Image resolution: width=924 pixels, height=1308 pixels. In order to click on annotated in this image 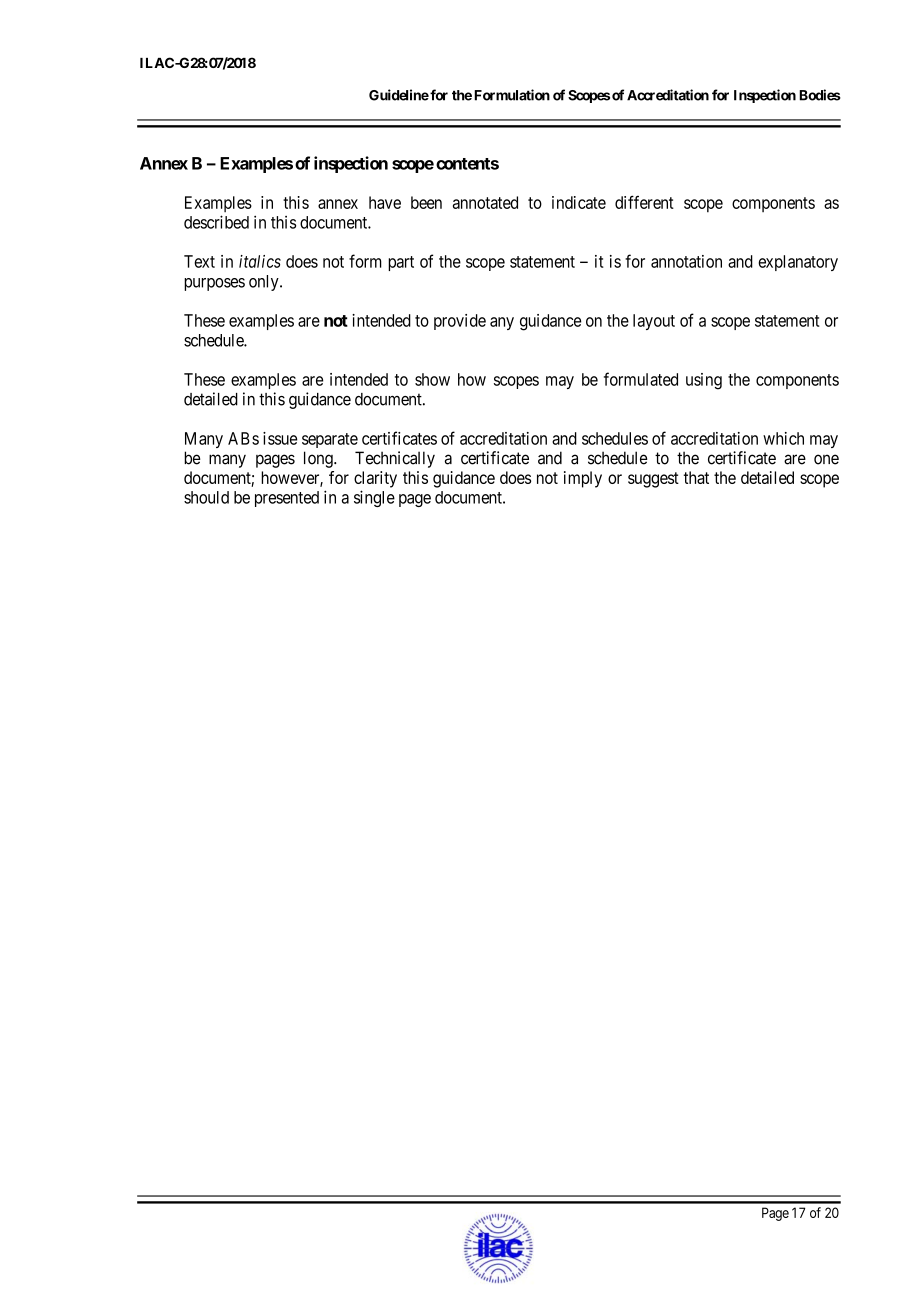, I will do `click(485, 202)`.
